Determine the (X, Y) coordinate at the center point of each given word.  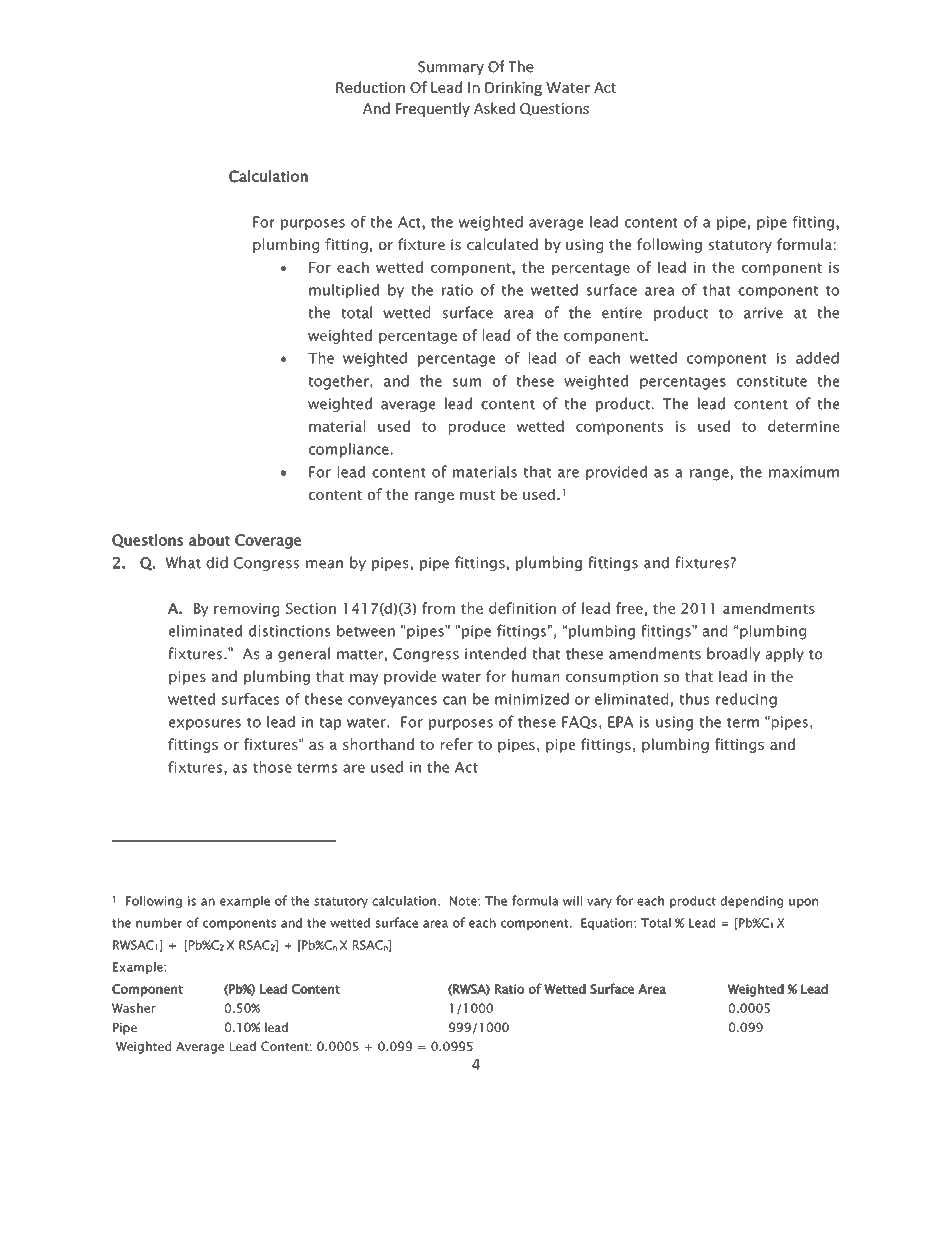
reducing (746, 700)
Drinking (513, 88)
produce (477, 427)
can (454, 700)
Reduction (370, 87)
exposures (205, 724)
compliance (349, 450)
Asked (494, 108)
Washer (134, 1008)
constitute (772, 381)
